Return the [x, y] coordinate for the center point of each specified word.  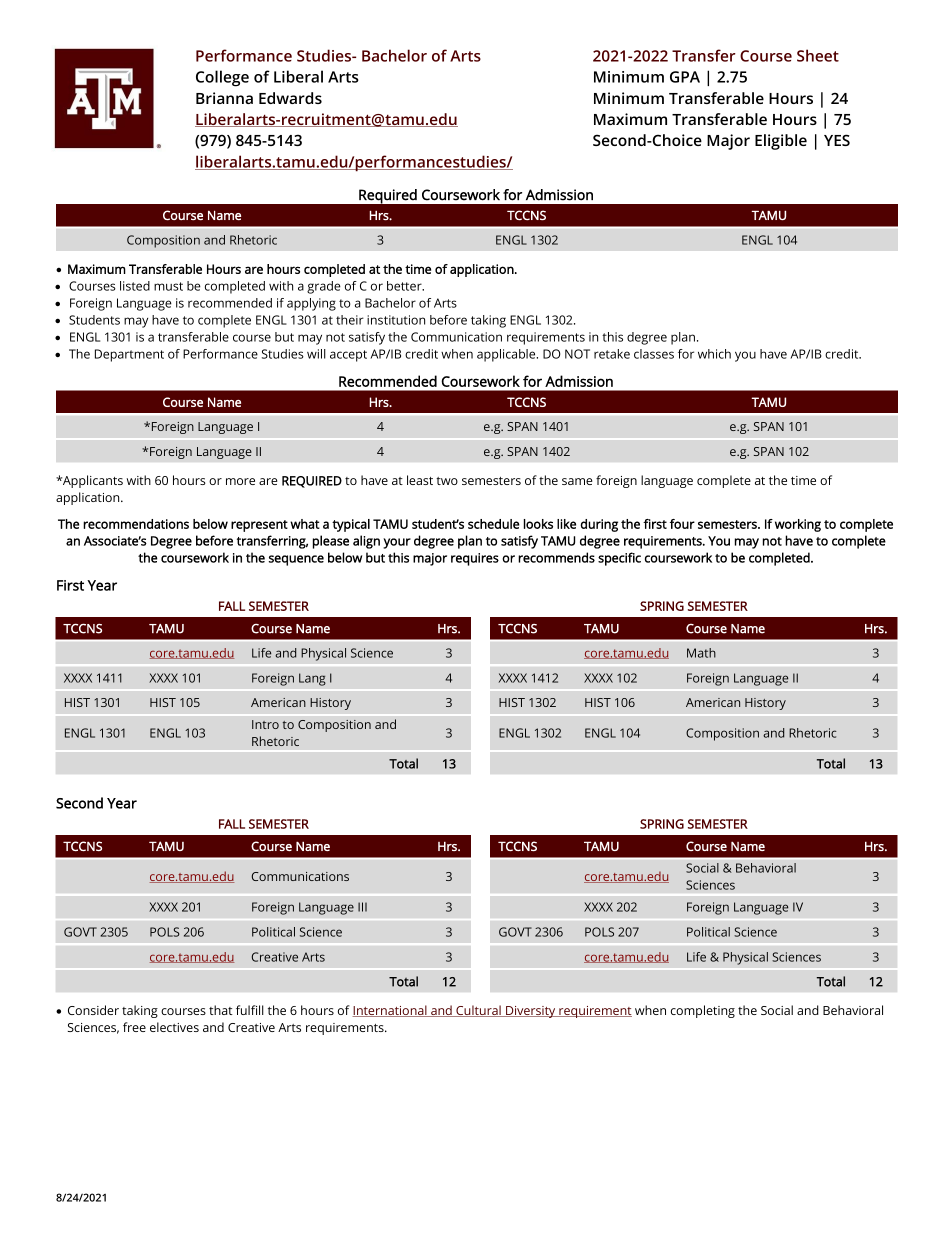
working [798, 525]
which [714, 354]
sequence [296, 560]
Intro [265, 724]
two [447, 481]
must [168, 286]
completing [703, 1011]
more [240, 481]
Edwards [290, 98]
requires [475, 559]
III [362, 907]
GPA [685, 77]
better [405, 286]
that [221, 1010]
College [222, 78]
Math [701, 653]
